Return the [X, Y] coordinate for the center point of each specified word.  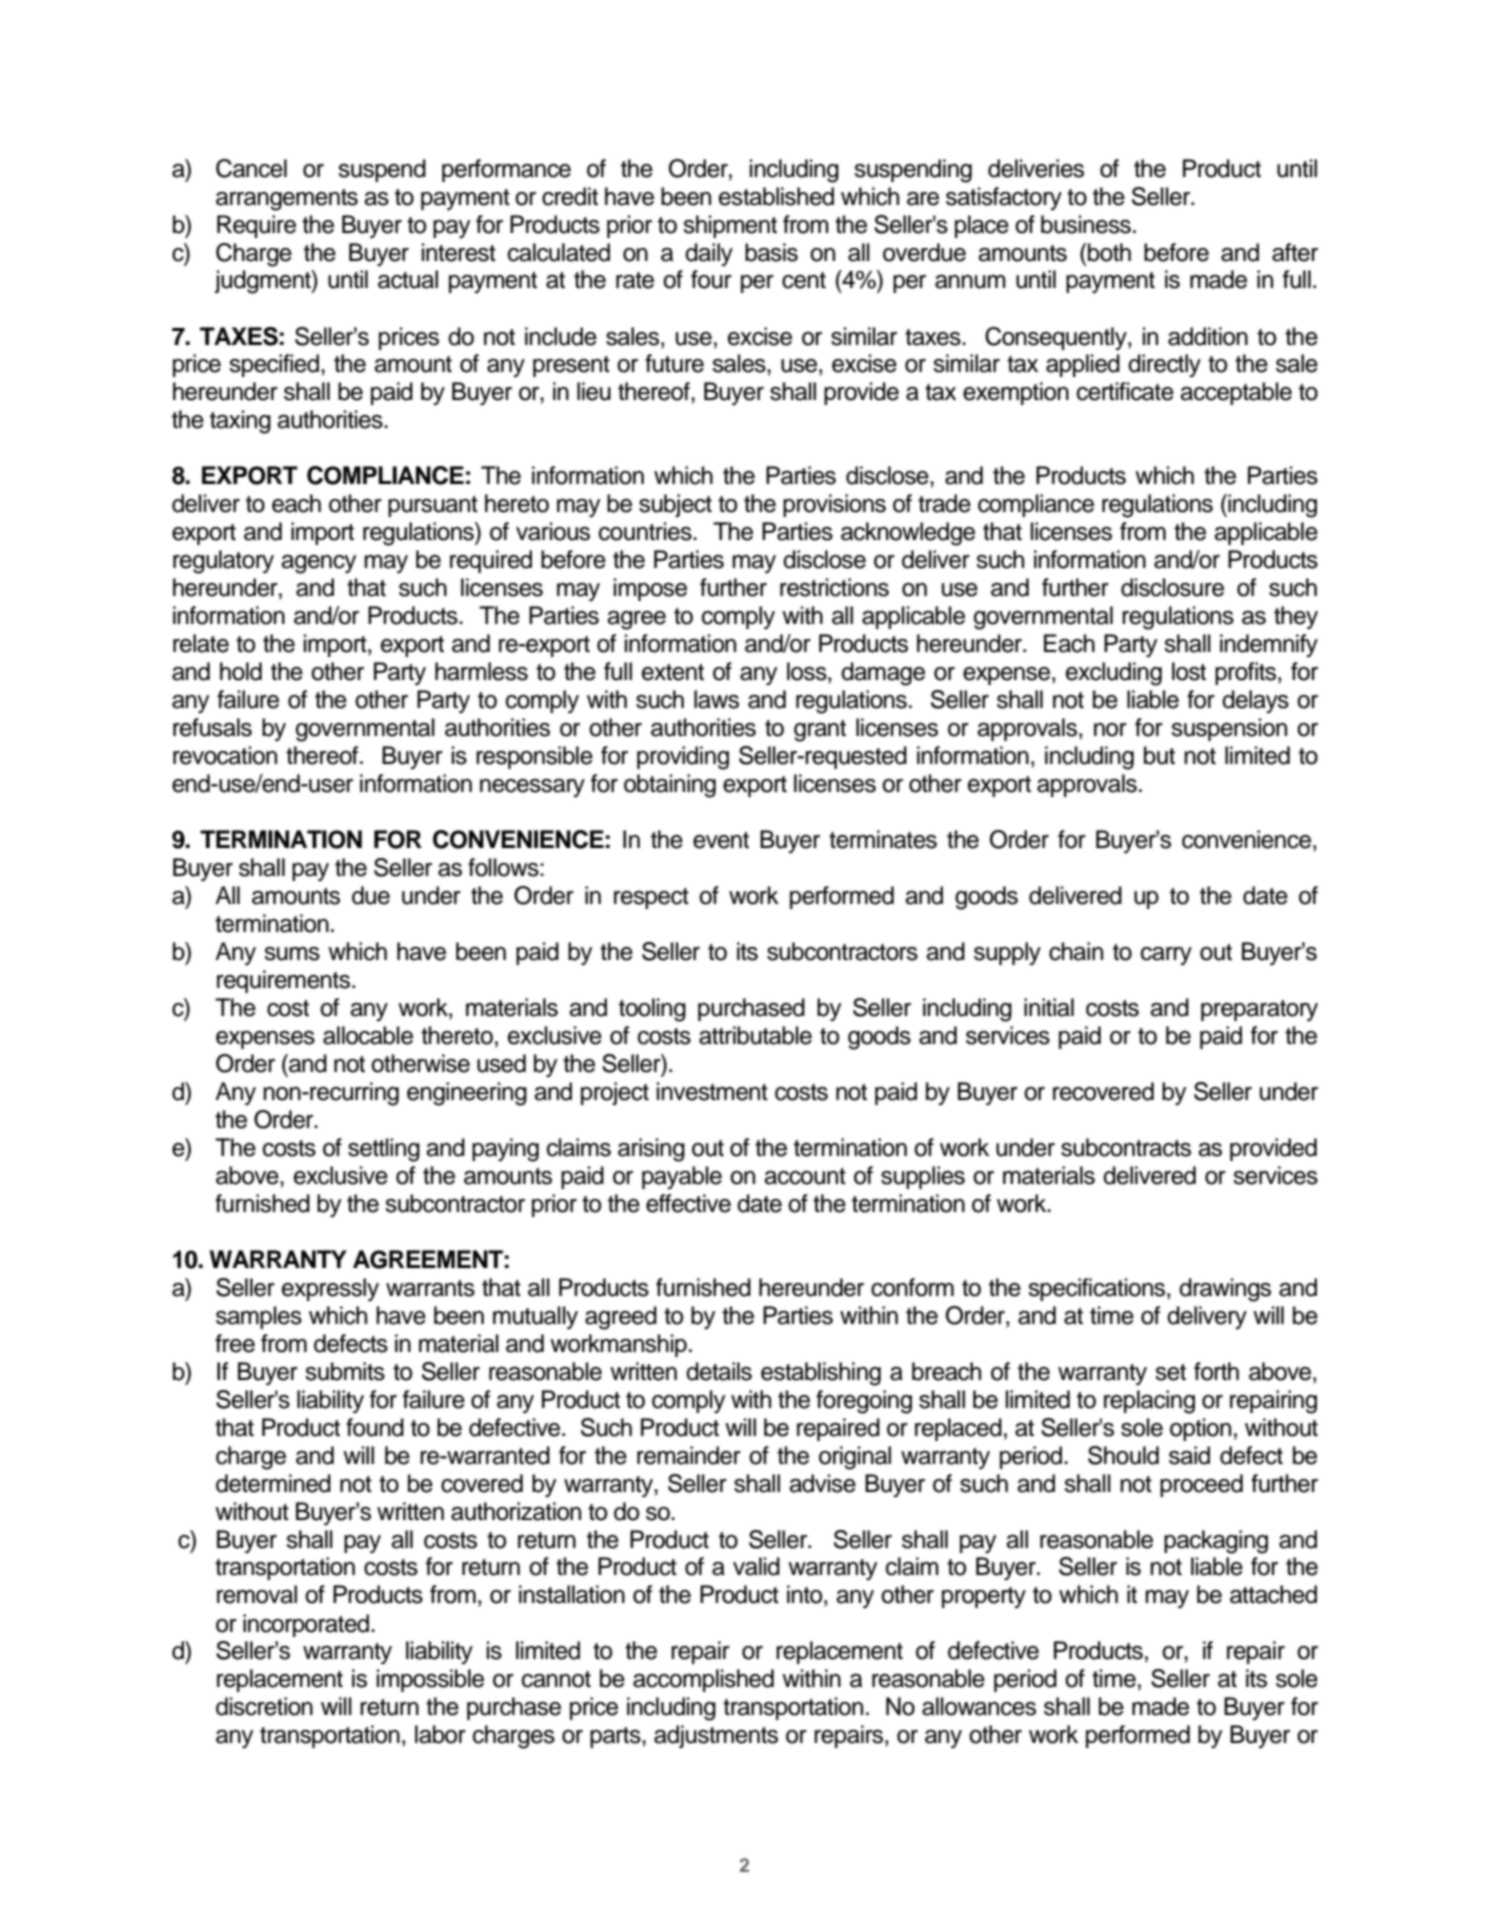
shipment [730, 226]
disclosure [1172, 587]
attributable [755, 1035]
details [719, 1371]
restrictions [834, 587]
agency [318, 564]
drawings [1225, 1290]
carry [1166, 956]
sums [292, 954]
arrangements [287, 200]
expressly [330, 1290]
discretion [264, 1706]
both [1109, 252]
